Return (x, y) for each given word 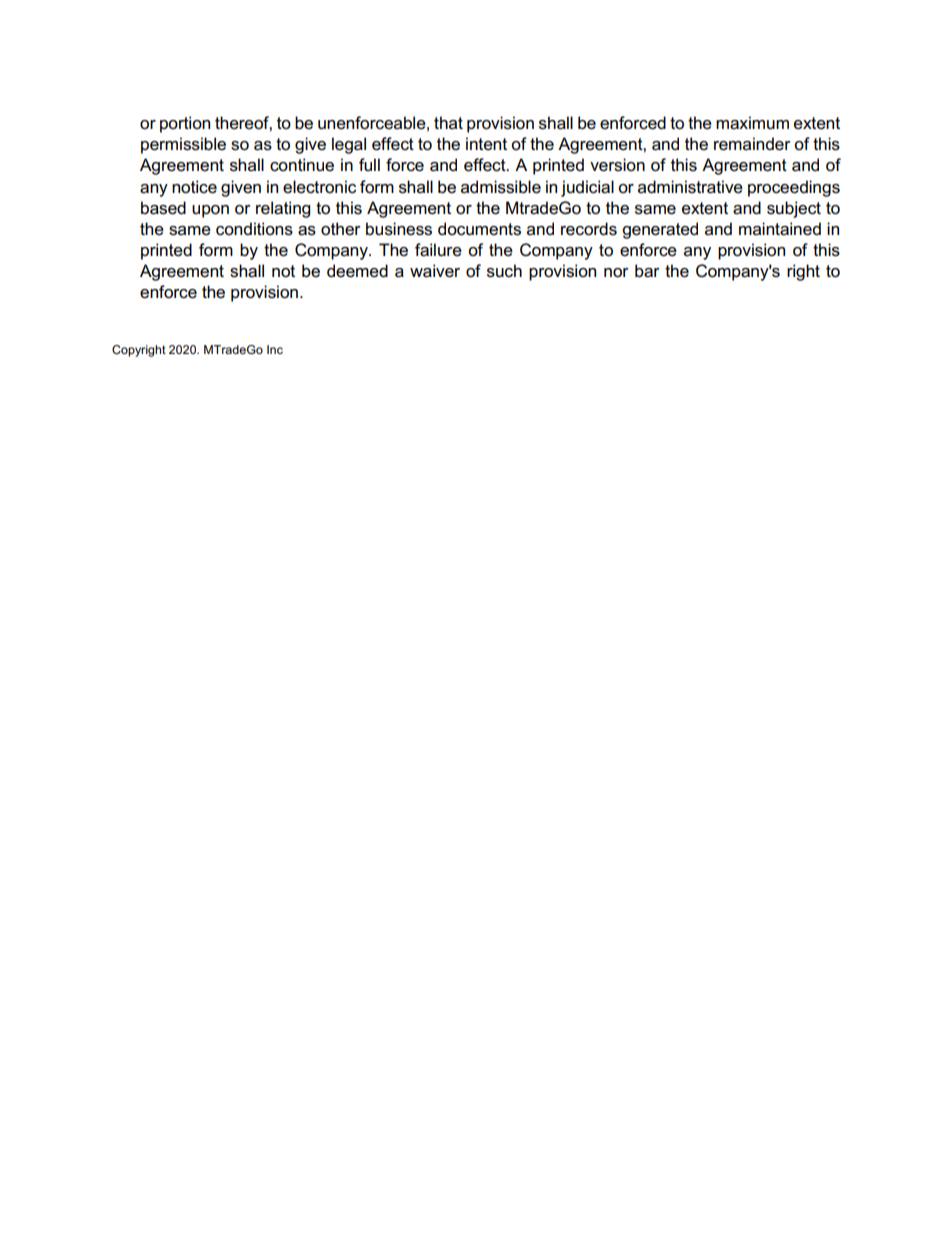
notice (194, 187)
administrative (690, 187)
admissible (501, 187)
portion (185, 124)
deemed (357, 271)
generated (660, 230)
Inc (275, 349)
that (448, 122)
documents (479, 229)
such (504, 271)
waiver (435, 271)
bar (647, 271)
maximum (752, 123)
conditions (254, 229)
